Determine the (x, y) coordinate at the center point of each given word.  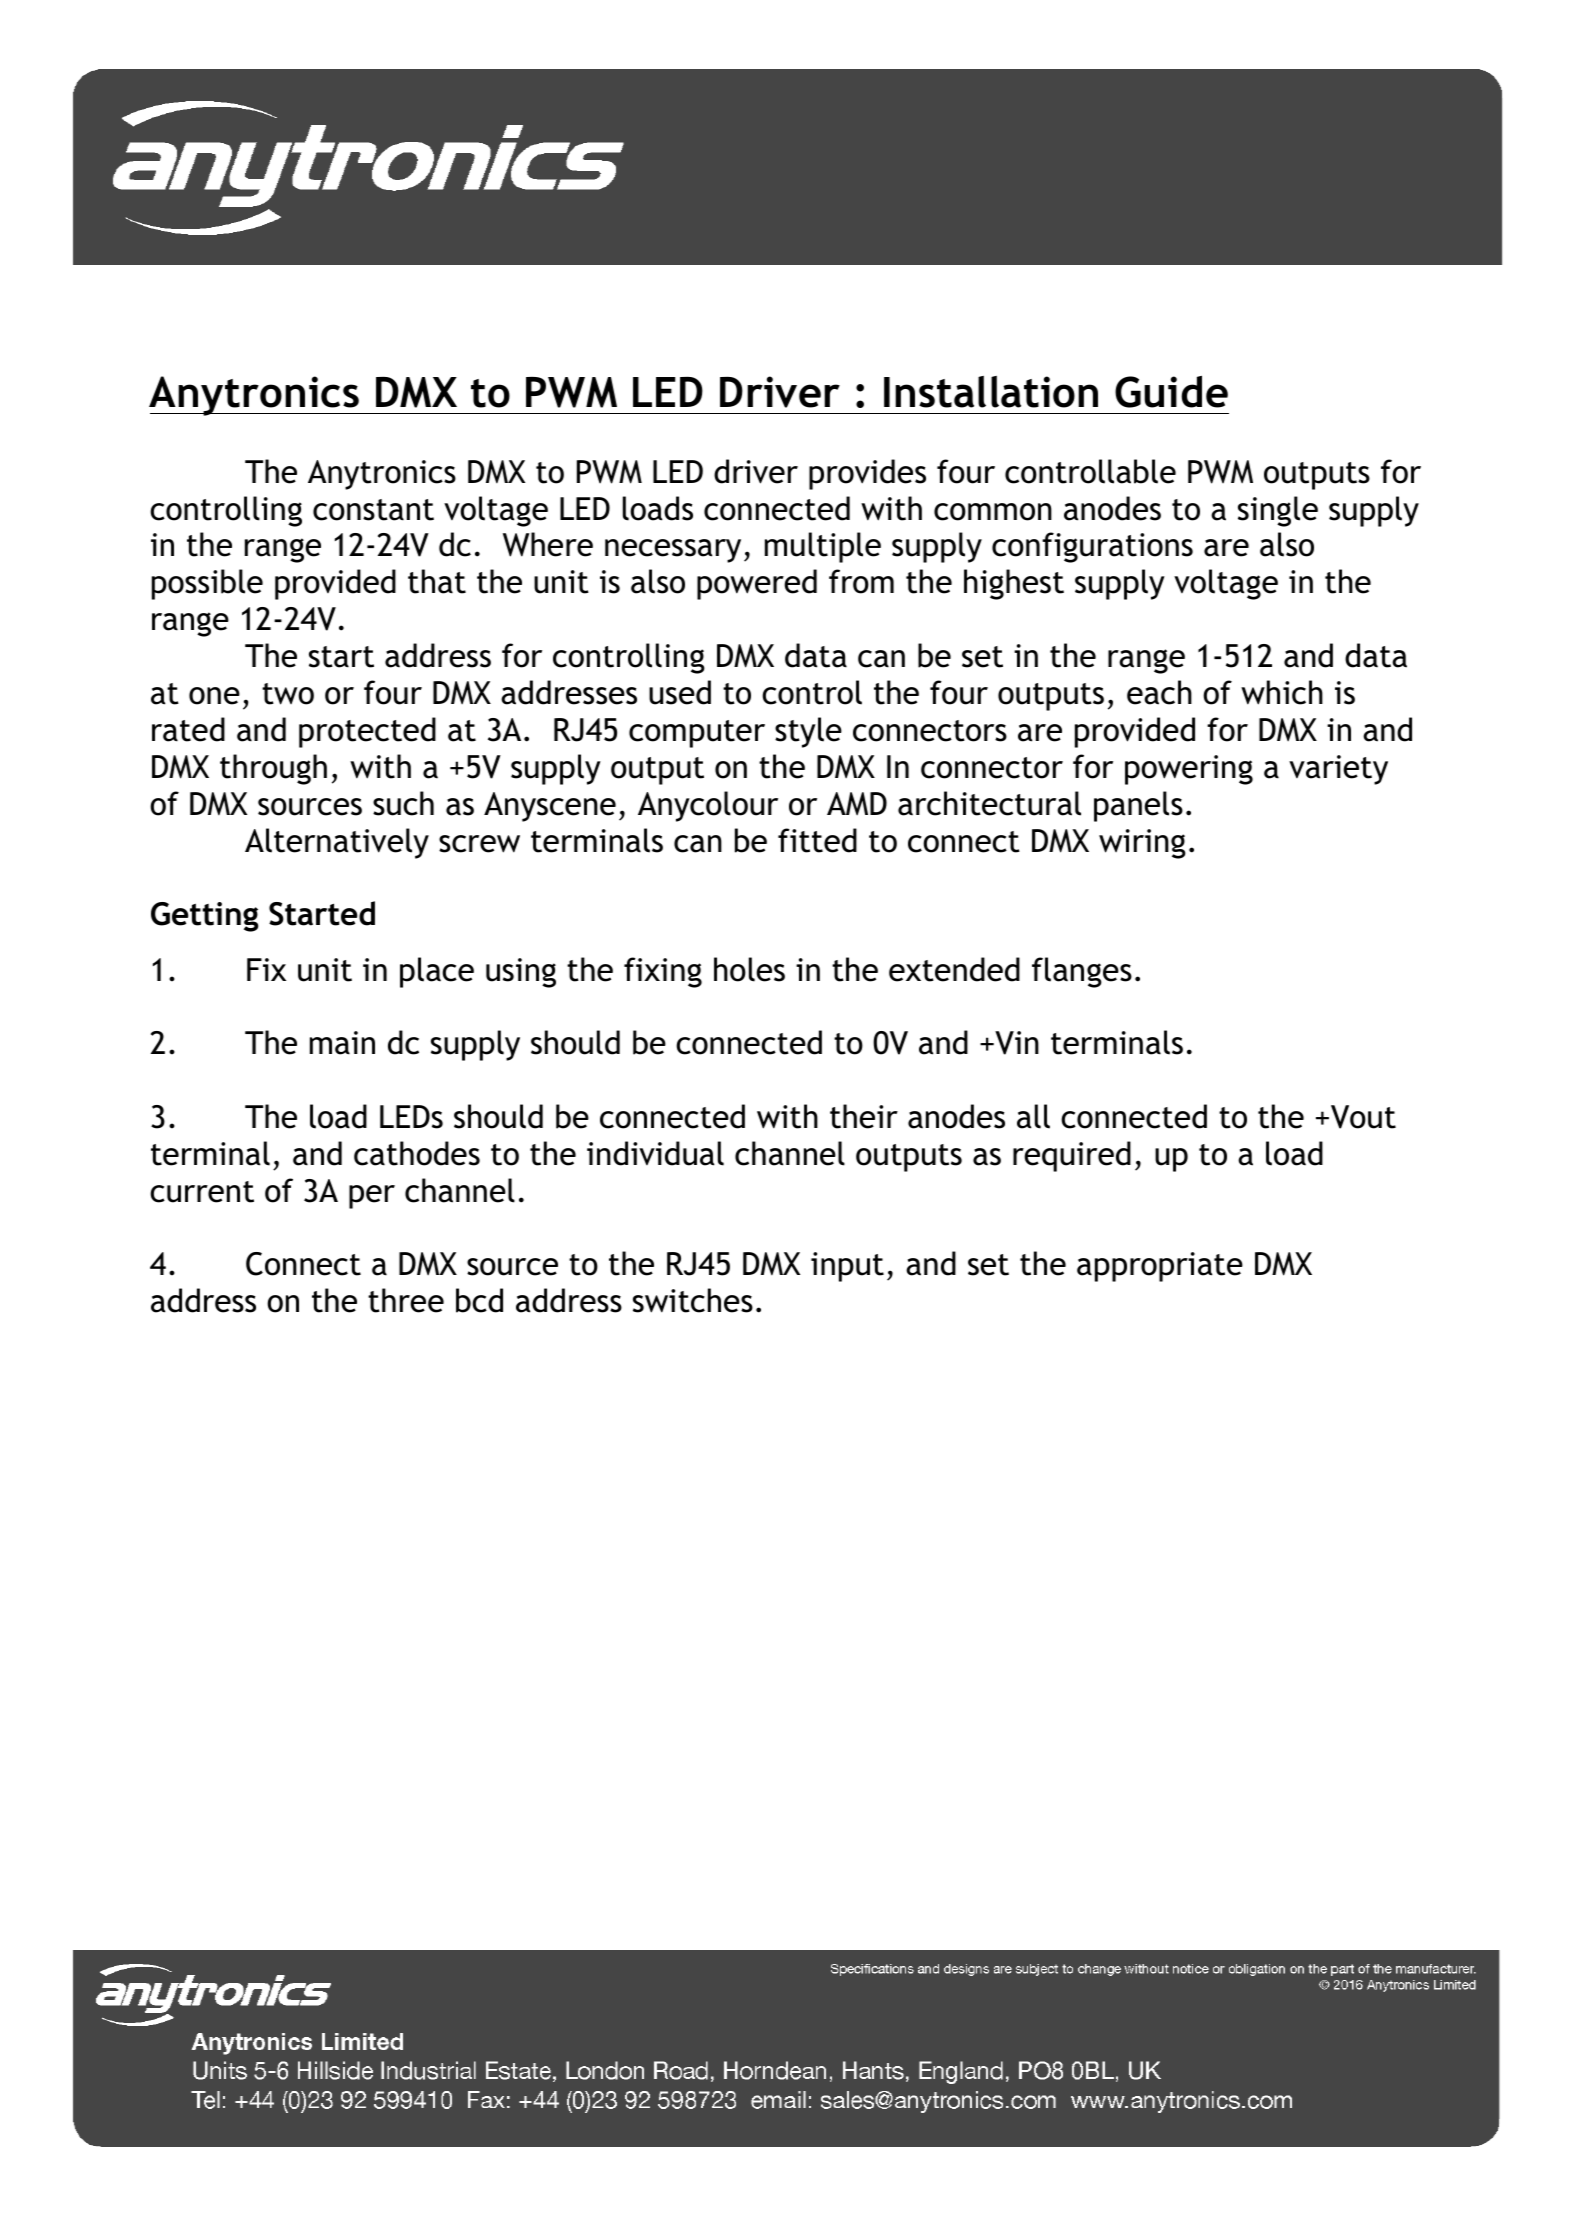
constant (373, 510)
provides (867, 474)
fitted (817, 840)
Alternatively (337, 843)
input (847, 1267)
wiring (1142, 844)
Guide (1171, 392)
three (406, 1300)
